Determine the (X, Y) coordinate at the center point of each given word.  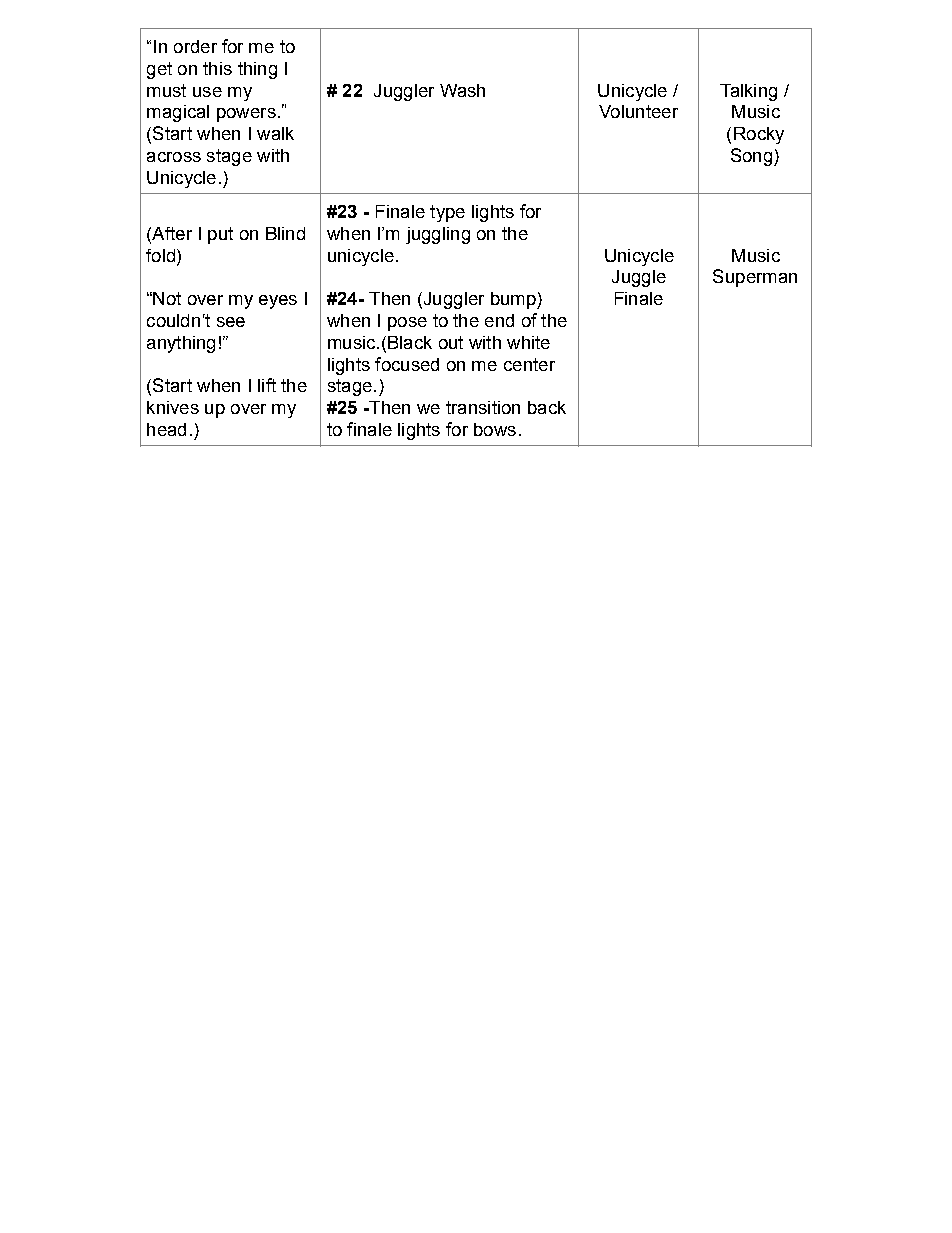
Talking (748, 92)
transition (483, 407)
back (547, 407)
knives (173, 407)
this (217, 68)
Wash (462, 90)
